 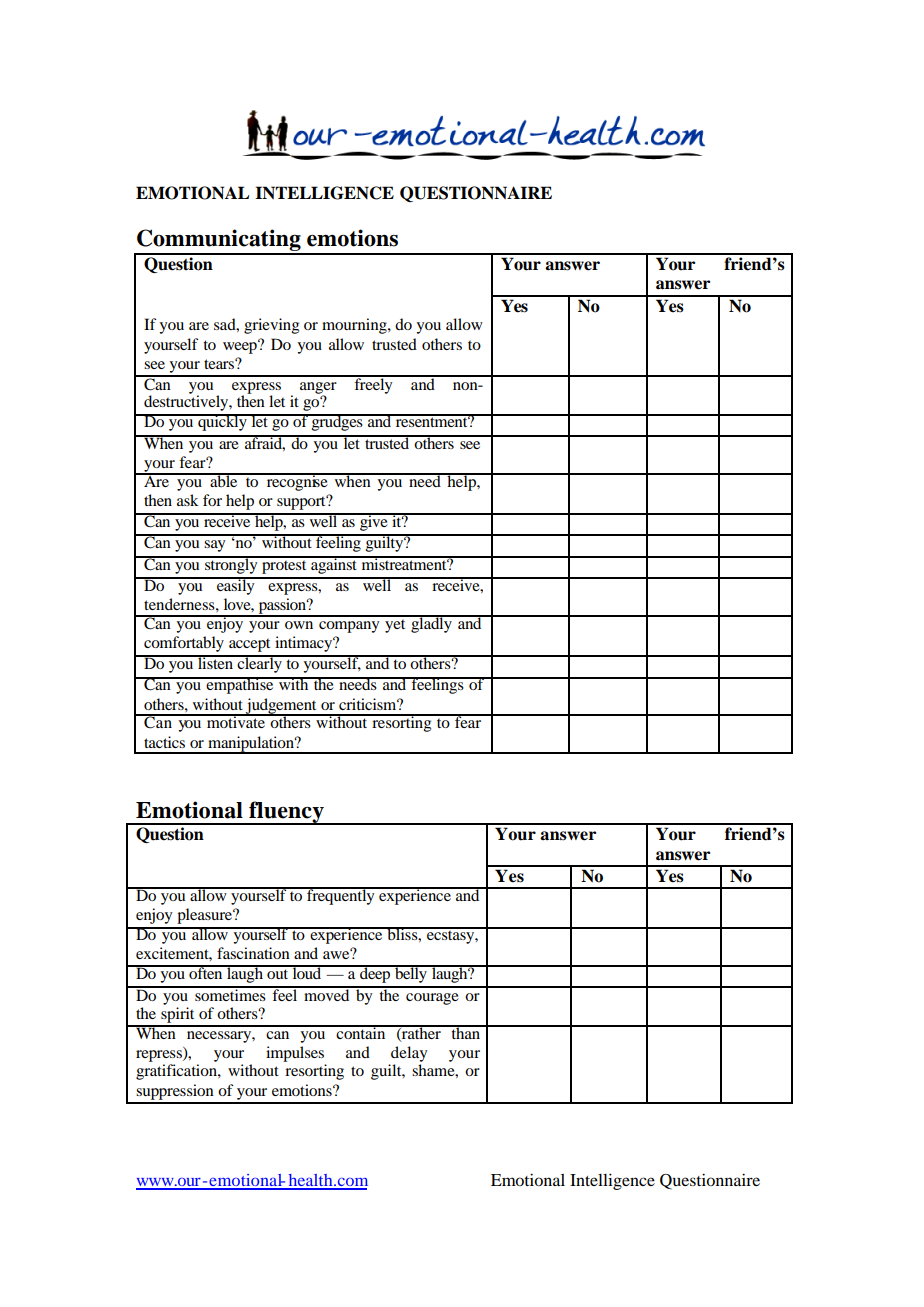 What do you see at coordinates (431, 624) in the screenshot?
I see `gladly` at bounding box center [431, 624].
